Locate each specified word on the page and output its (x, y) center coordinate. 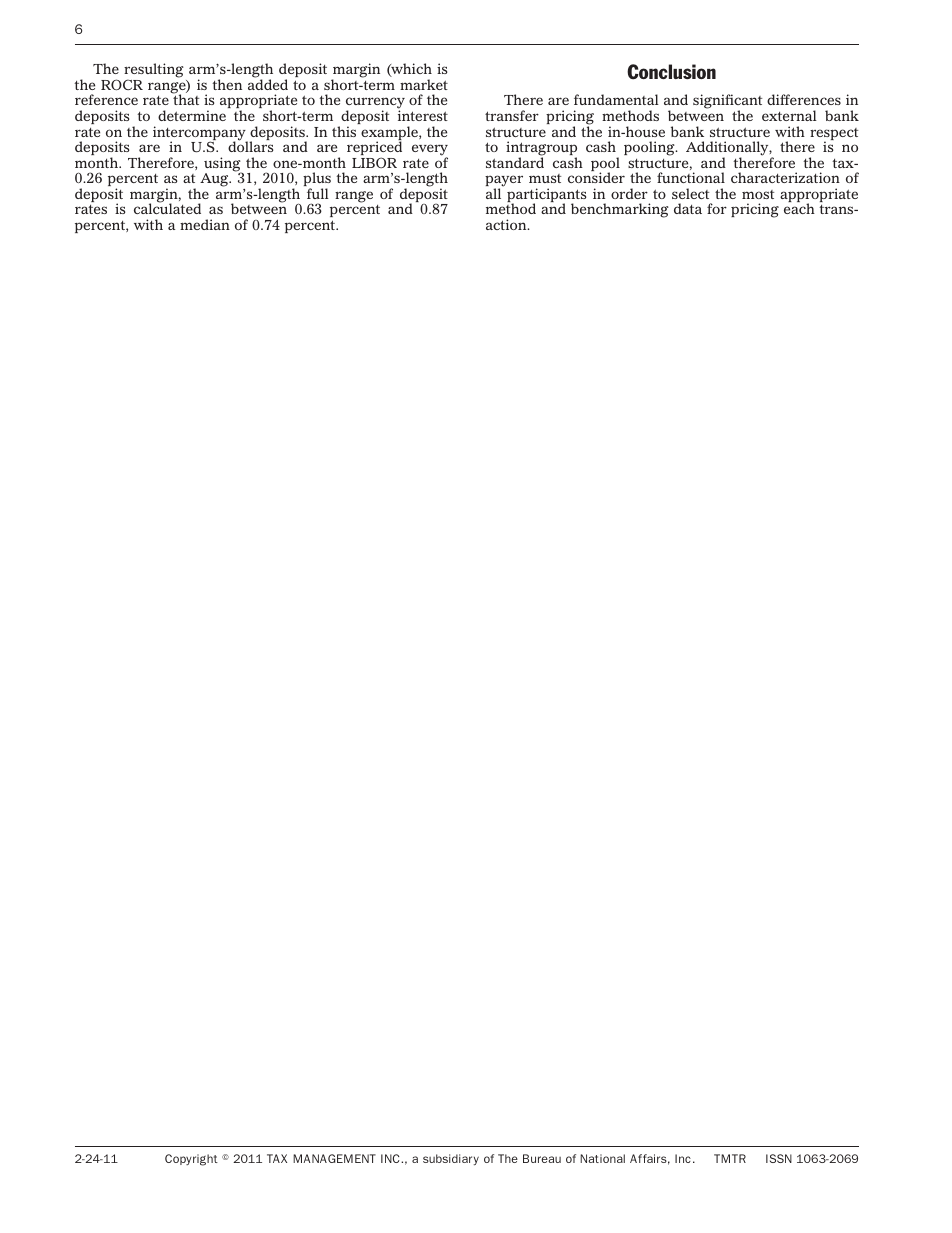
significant (727, 103)
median (205, 224)
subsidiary (451, 1159)
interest (423, 115)
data (688, 208)
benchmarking (620, 210)
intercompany (200, 134)
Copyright (191, 1160)
